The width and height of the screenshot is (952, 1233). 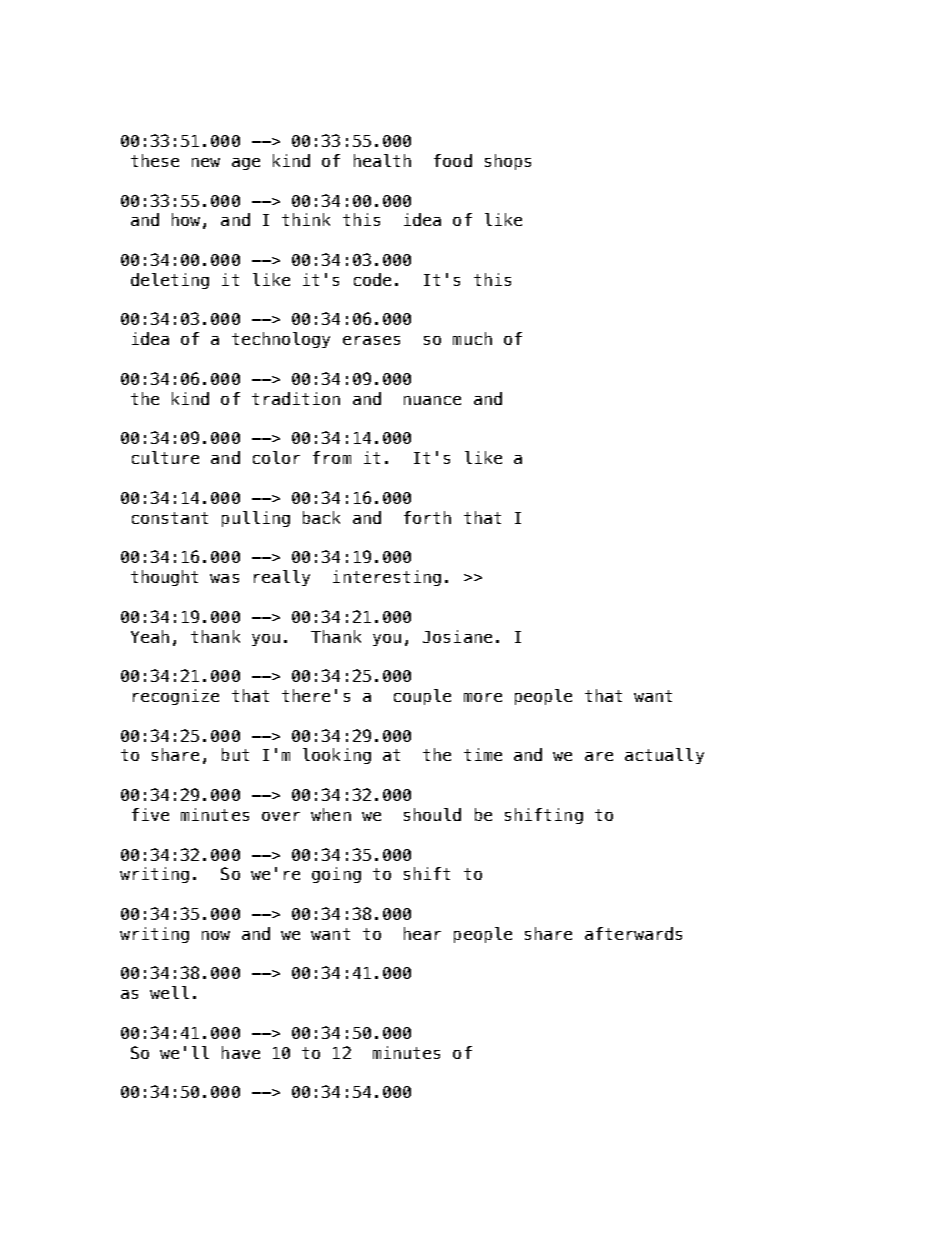 I want to click on nuance, so click(x=432, y=400).
